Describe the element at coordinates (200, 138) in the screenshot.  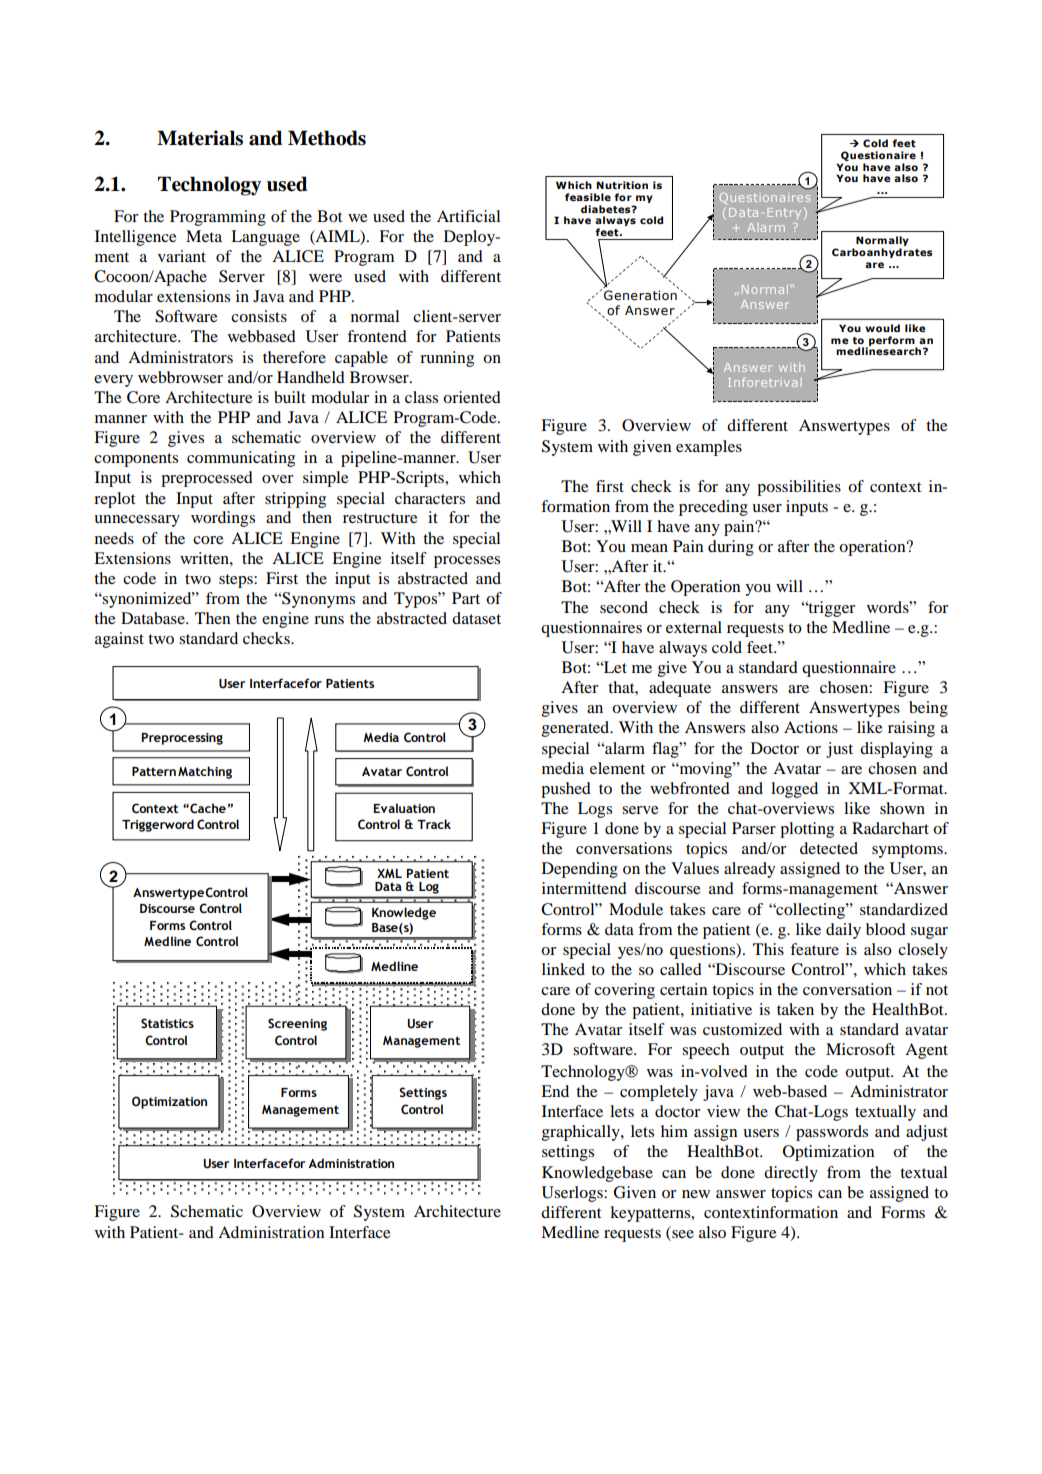
I see `Materials` at that location.
